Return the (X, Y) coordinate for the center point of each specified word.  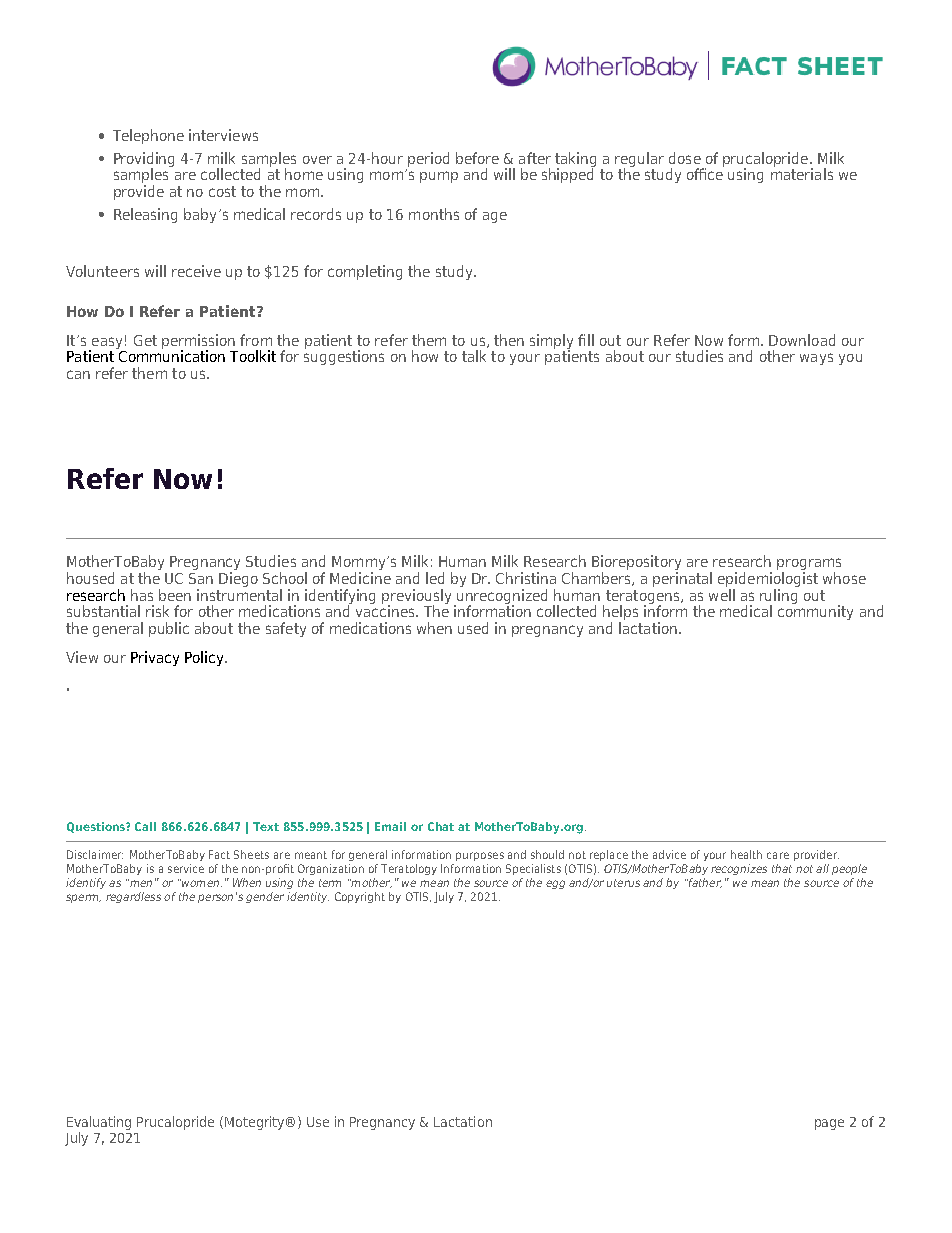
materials (802, 173)
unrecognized (502, 597)
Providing (144, 160)
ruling (778, 597)
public (169, 629)
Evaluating (99, 1123)
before (477, 158)
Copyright (360, 897)
